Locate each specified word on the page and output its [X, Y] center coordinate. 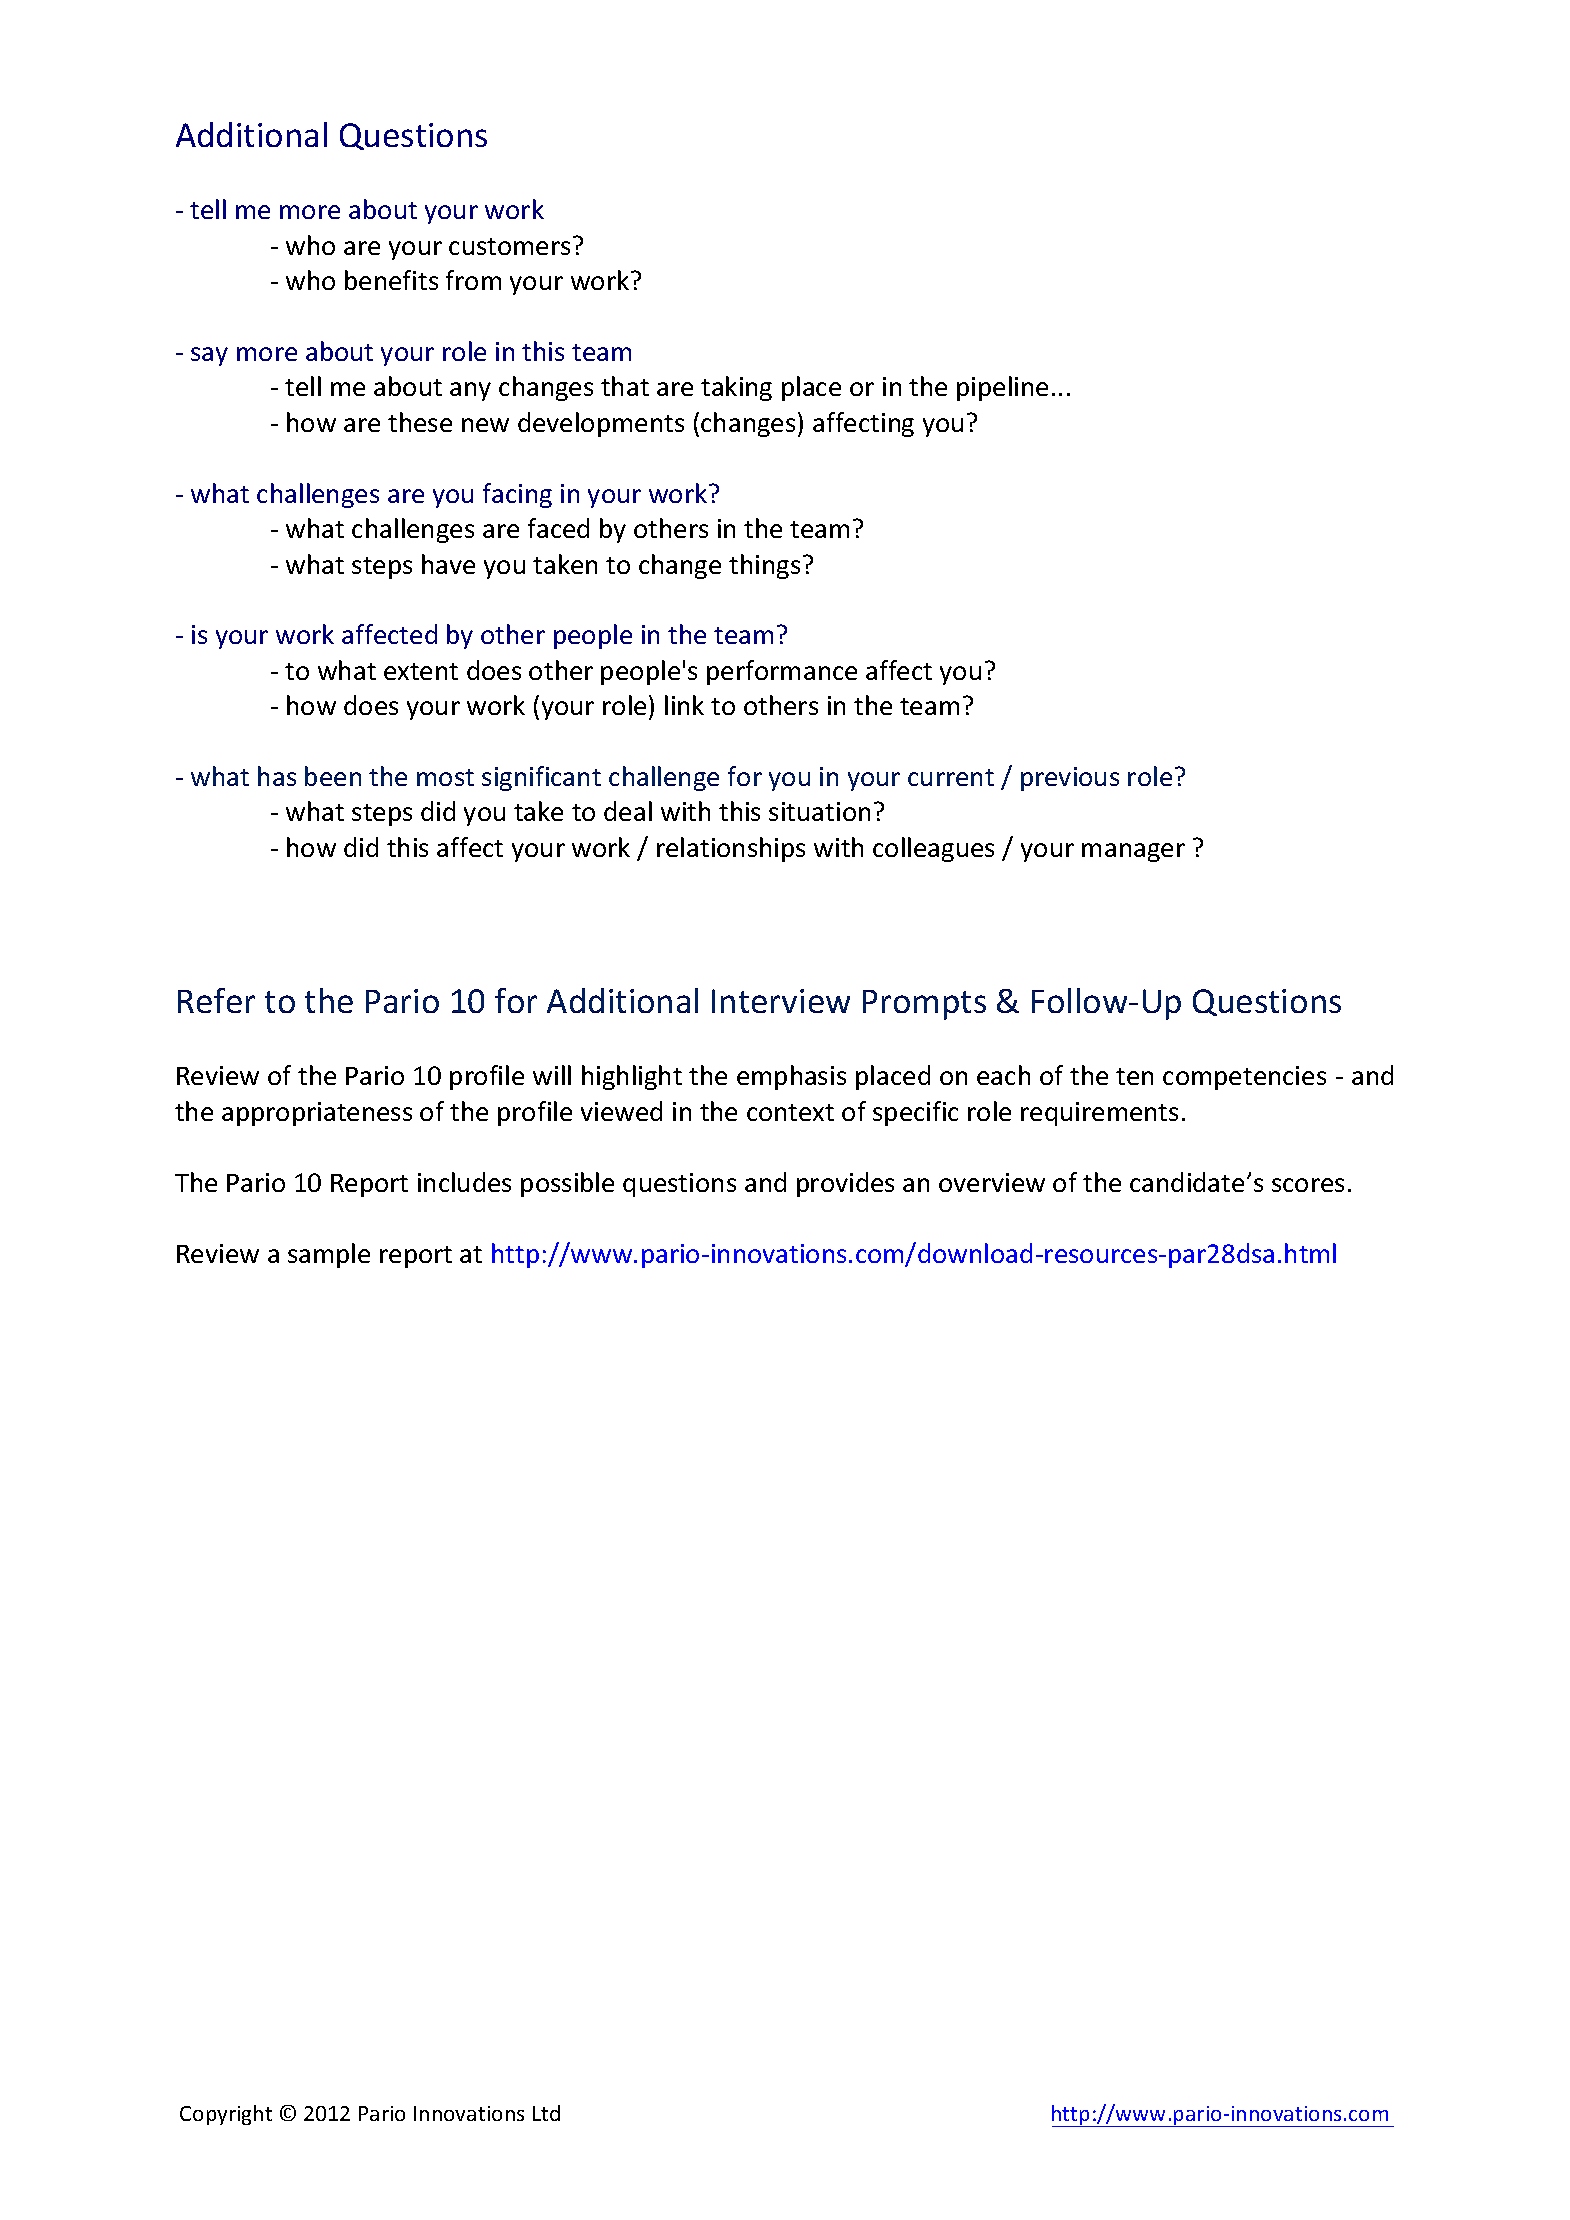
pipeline [1002, 388]
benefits [391, 280]
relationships [731, 849]
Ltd [546, 2113]
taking [736, 388]
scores [1308, 1185]
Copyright [226, 2115]
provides [845, 1184]
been [333, 776]
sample [329, 1255]
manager [1133, 852]
